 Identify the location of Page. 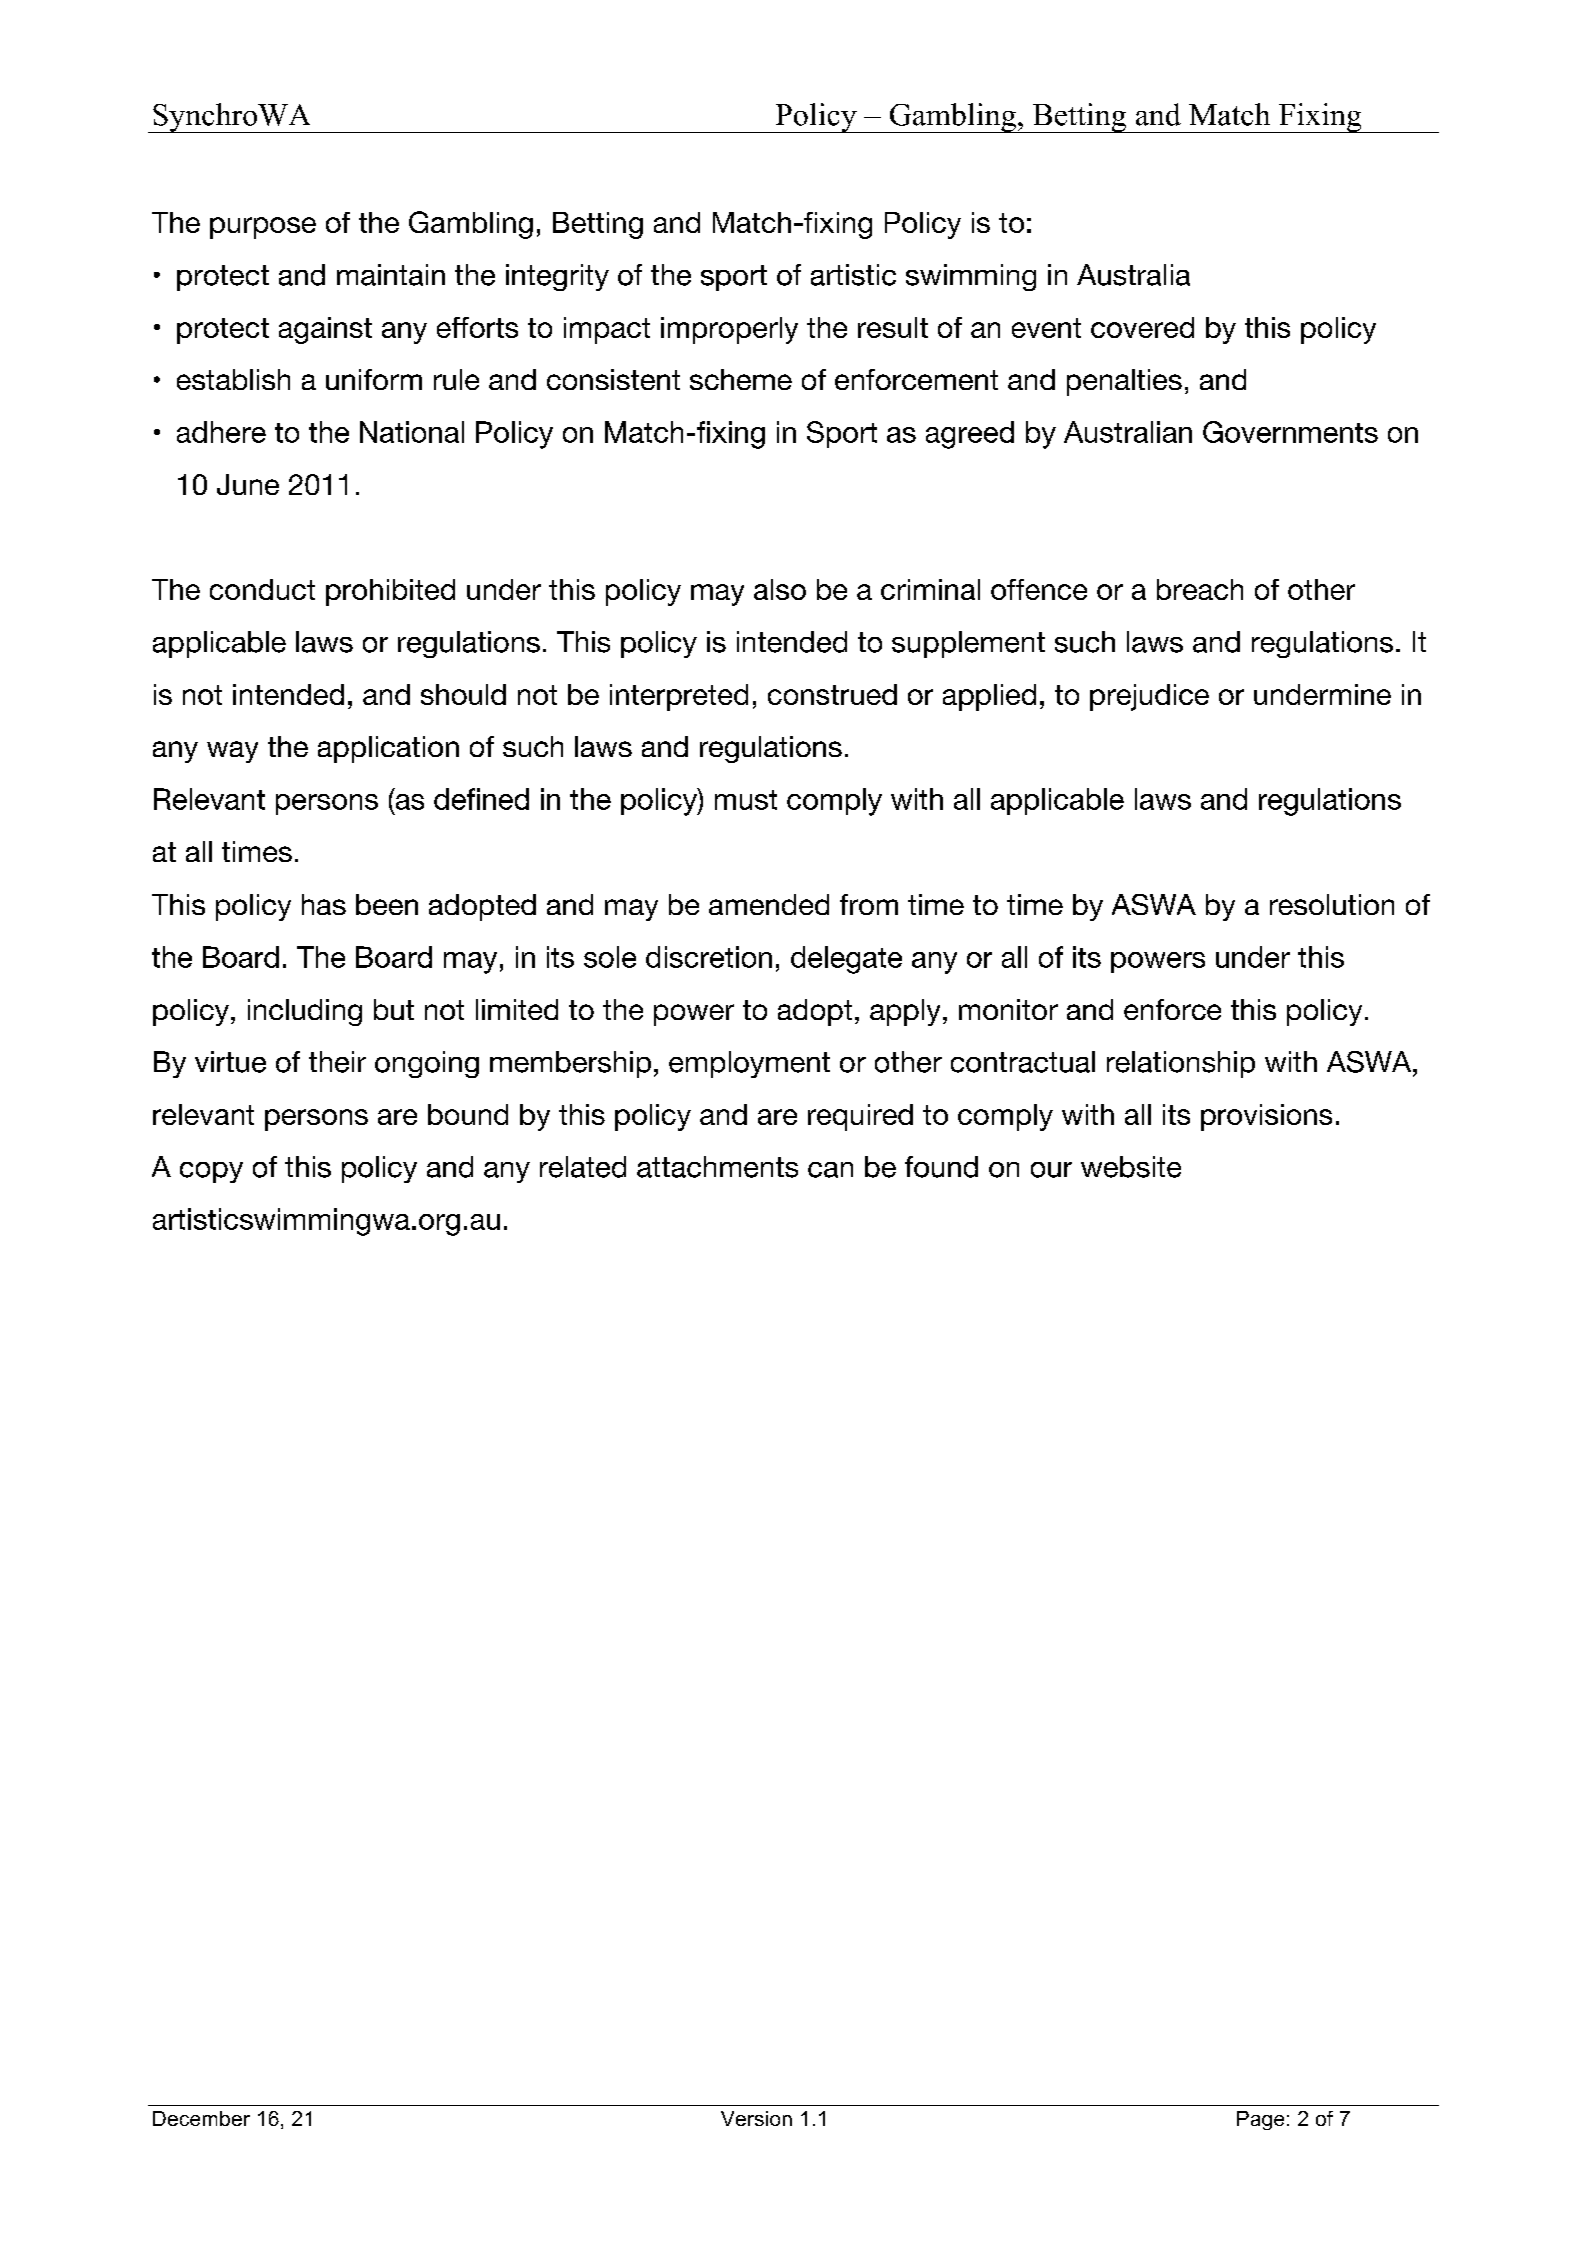
(1260, 2120).
